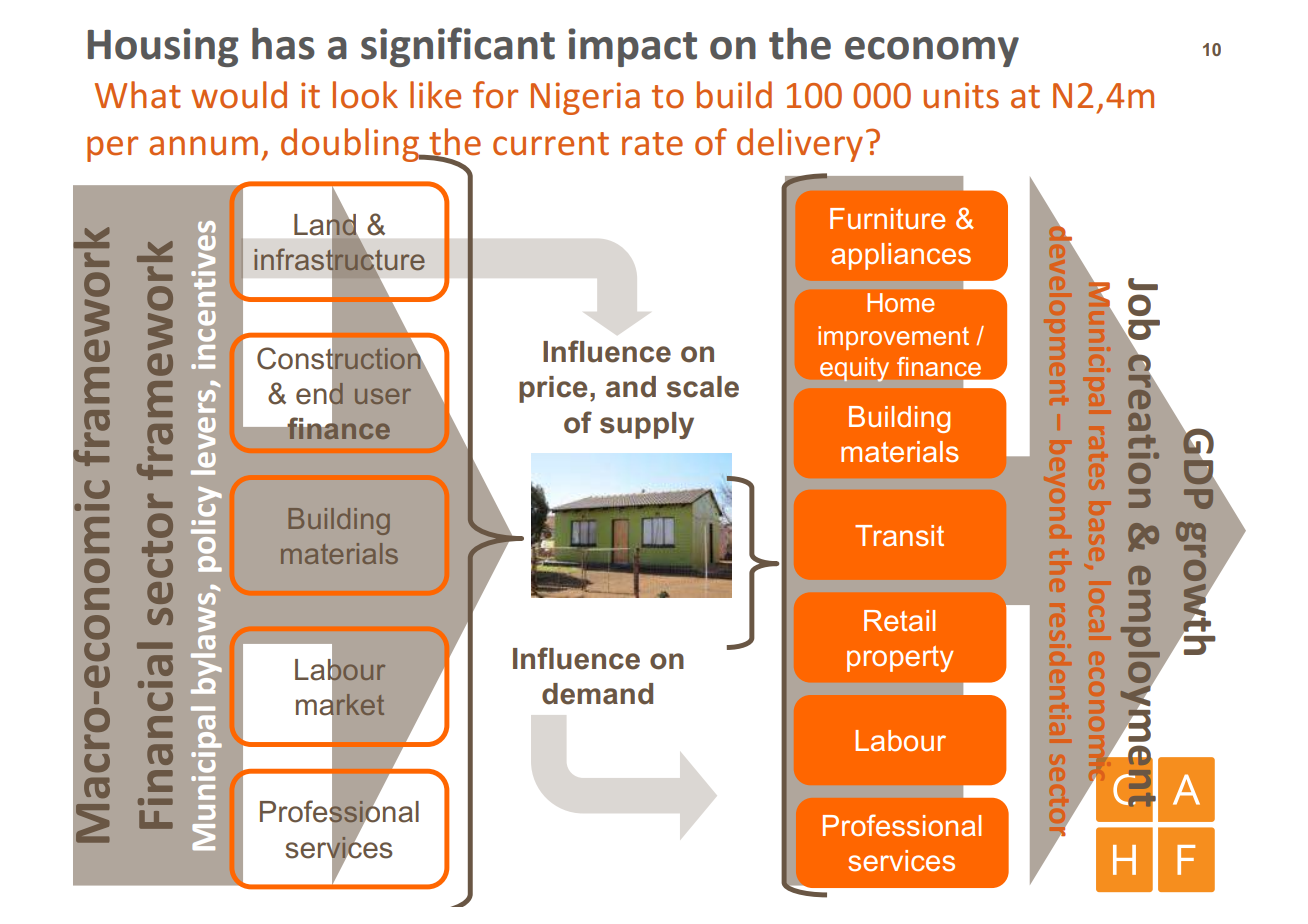  Describe the element at coordinates (854, 369) in the page. I see `equity` at that location.
